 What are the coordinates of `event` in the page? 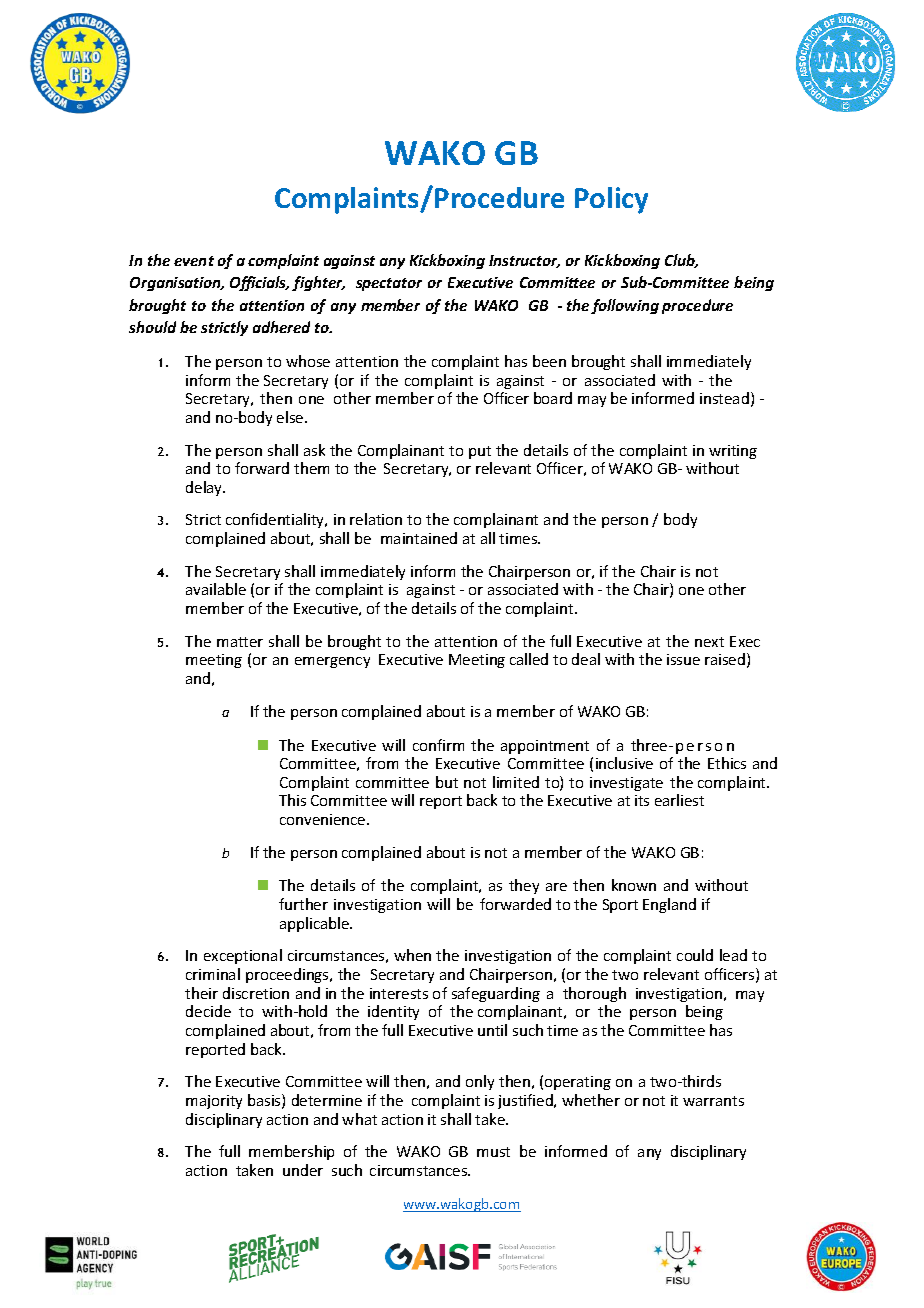 It's located at (194, 261).
